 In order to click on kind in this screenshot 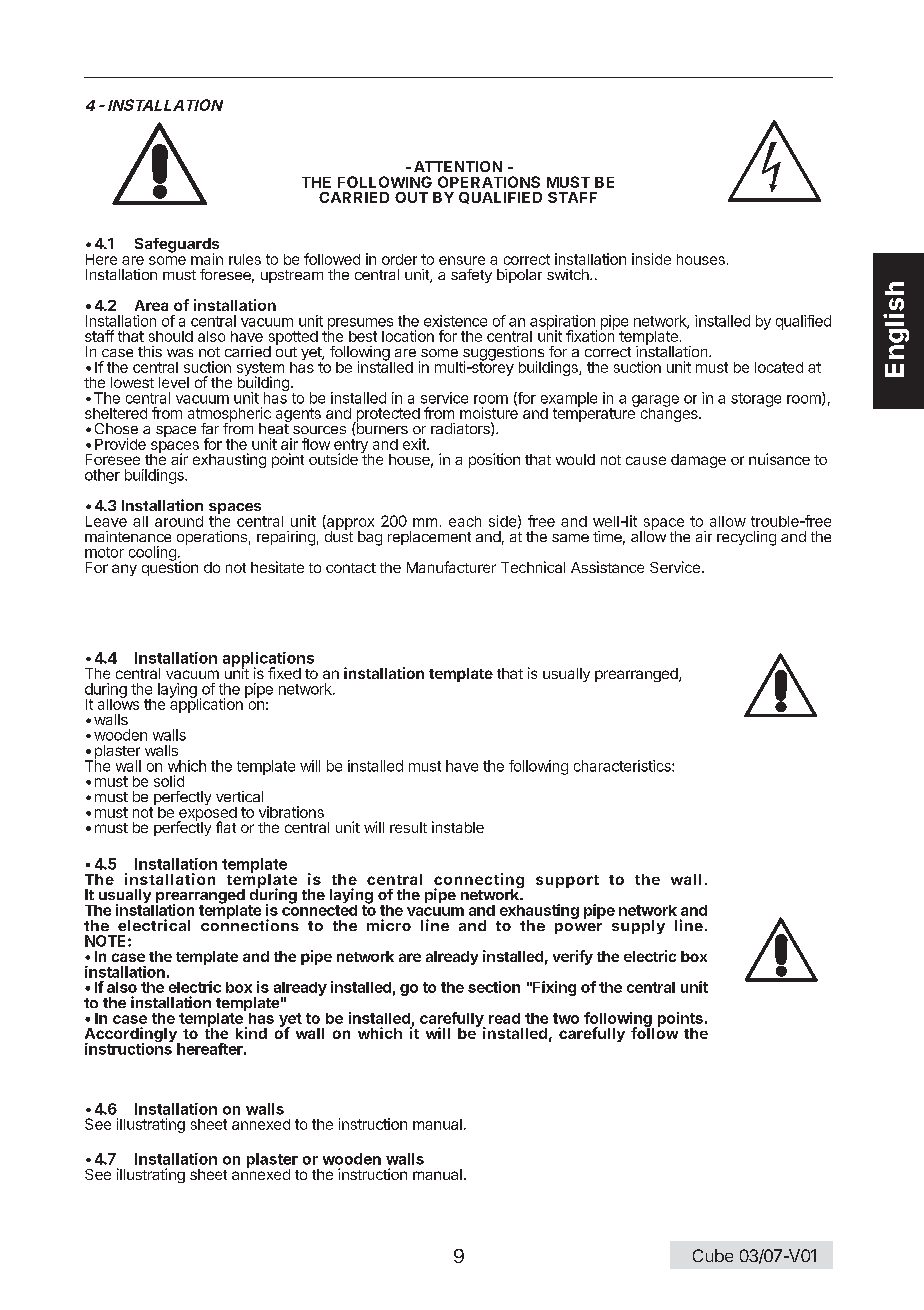, I will do `click(251, 1033)`.
